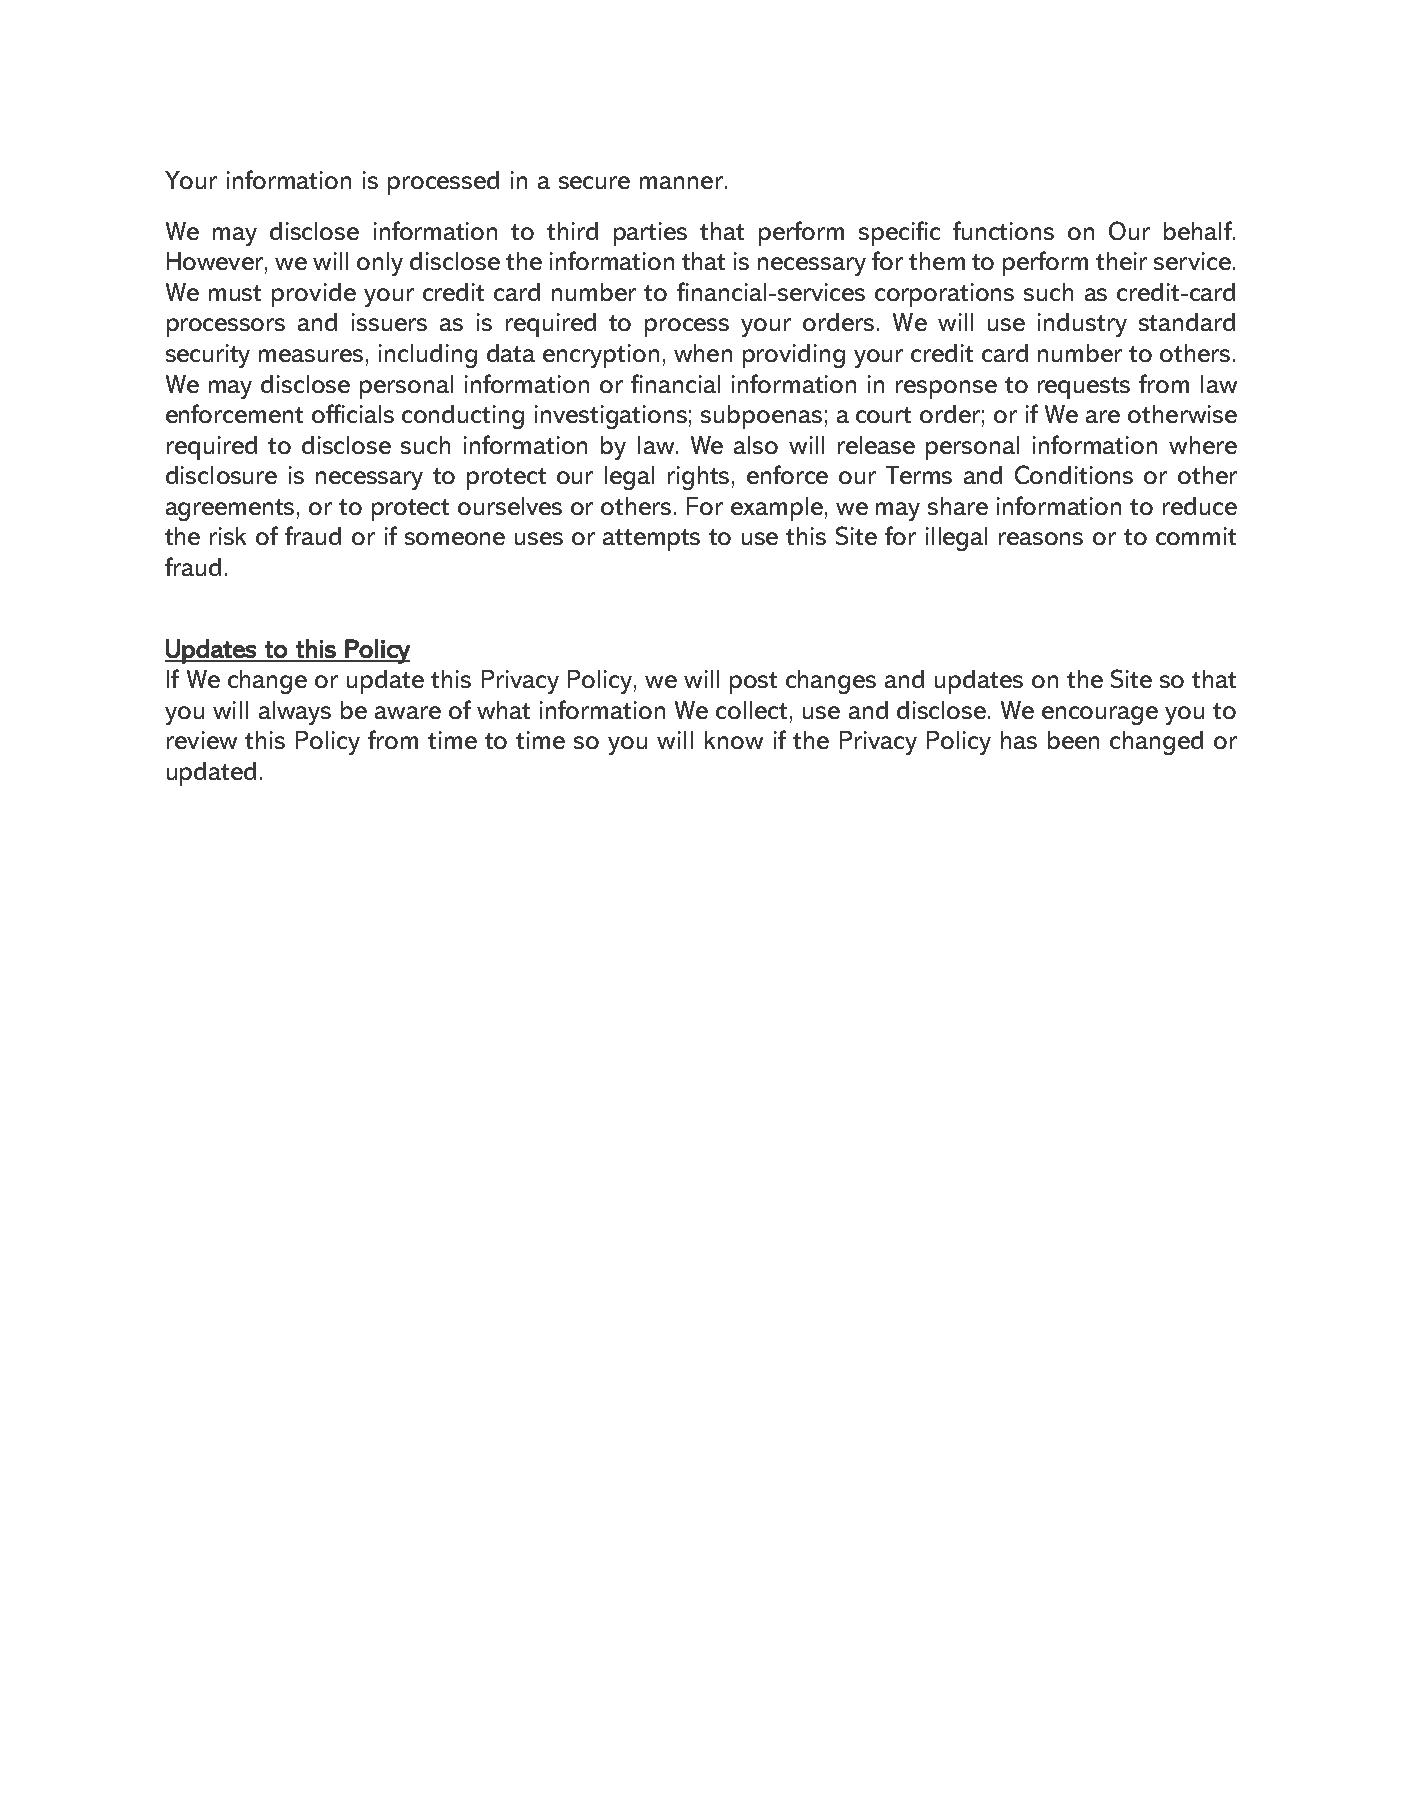 The width and height of the screenshot is (1402, 1814). I want to click on when, so click(703, 353).
